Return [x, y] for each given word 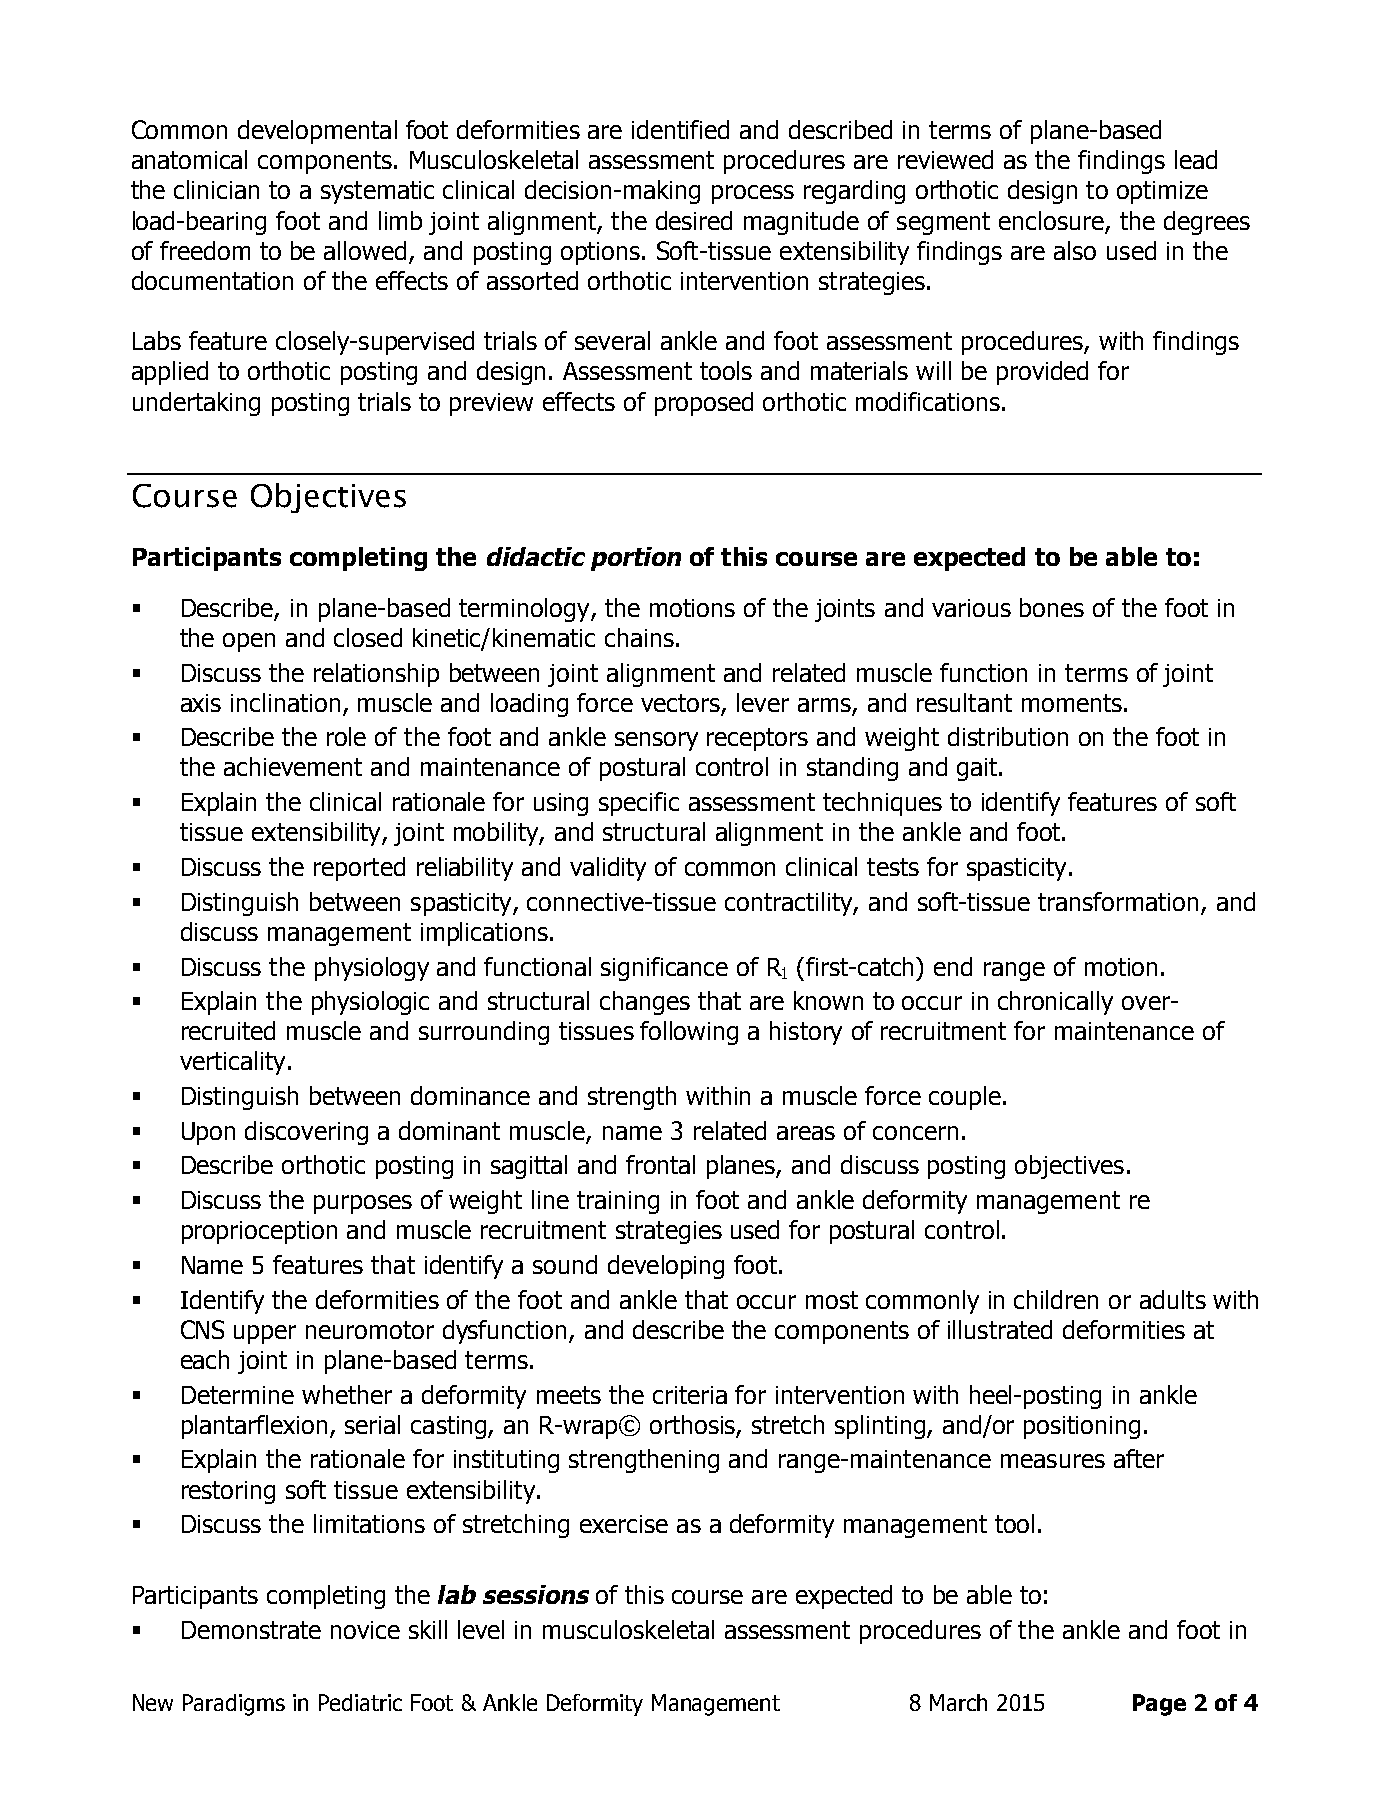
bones [1052, 607]
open [249, 642]
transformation [1118, 901]
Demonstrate [251, 1630]
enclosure [1051, 220]
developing [666, 1267]
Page [1159, 1705]
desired [694, 220]
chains [639, 637]
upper [265, 1334]
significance [664, 969]
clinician [216, 189]
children [1056, 1299]
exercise [624, 1524]
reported [359, 869]
